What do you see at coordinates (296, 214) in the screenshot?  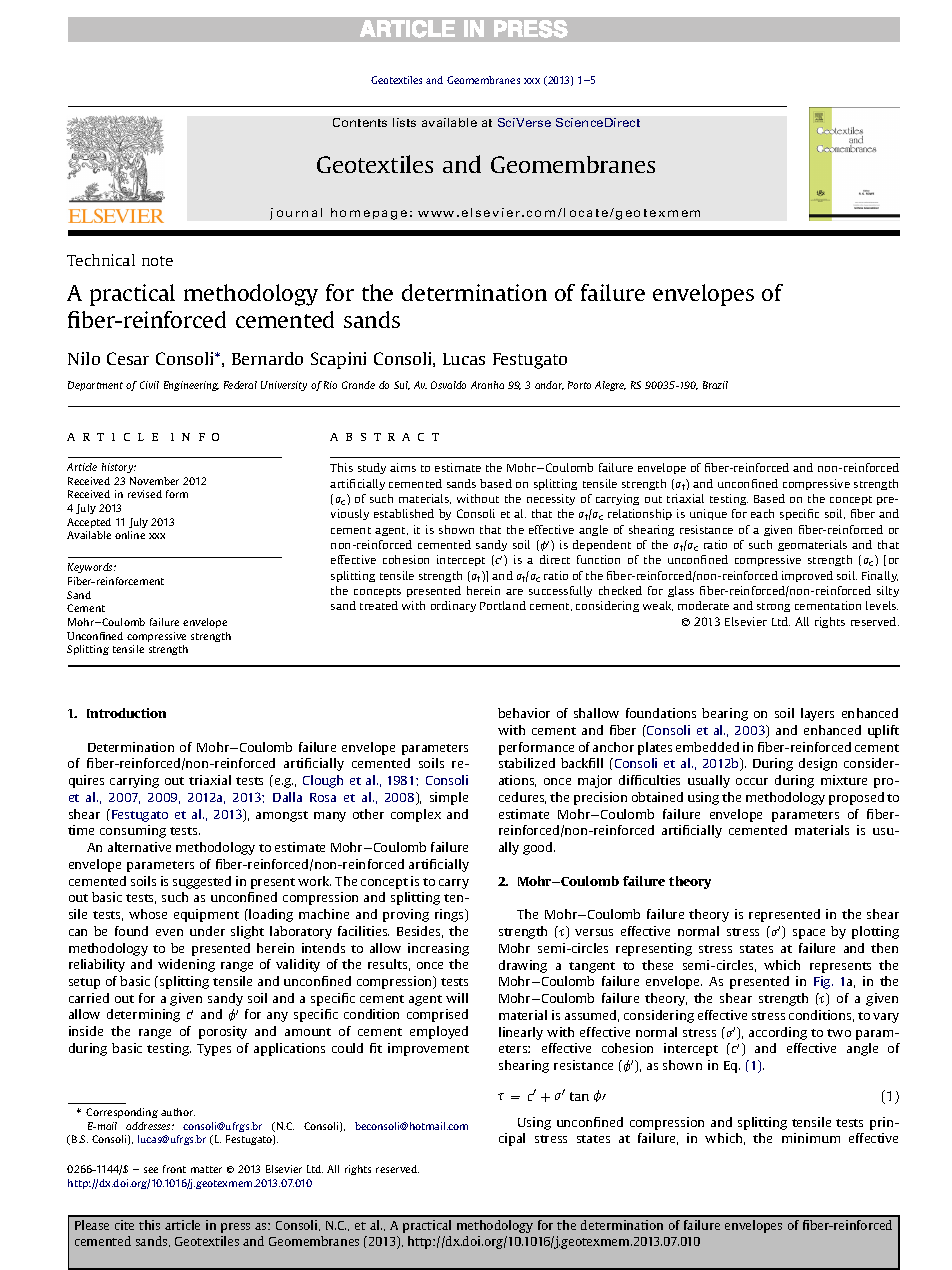 I see `journal` at bounding box center [296, 214].
